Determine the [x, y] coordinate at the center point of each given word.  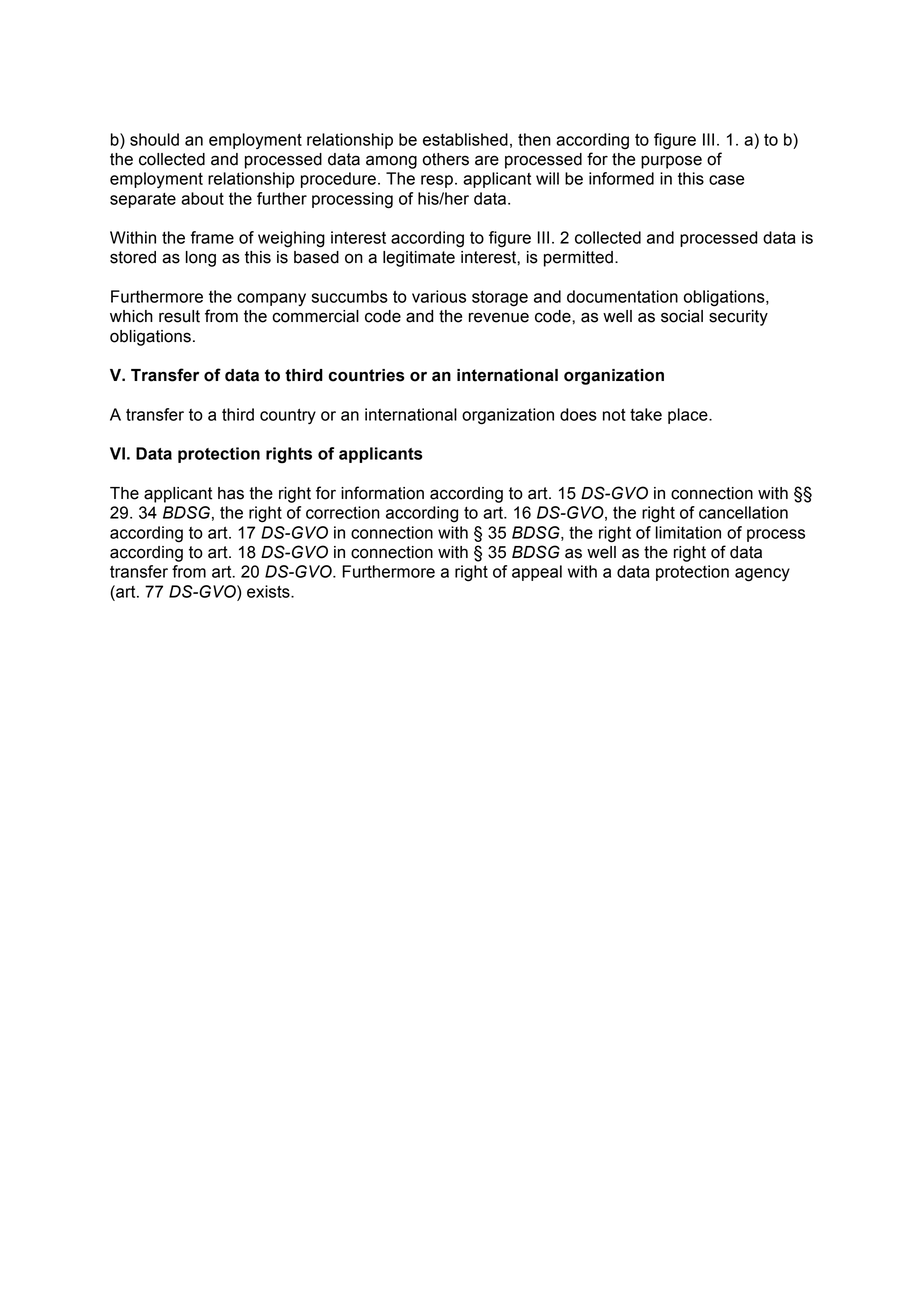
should [154, 139]
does [578, 414]
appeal [537, 573]
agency [762, 575]
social [682, 316]
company [271, 299]
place [689, 416]
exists [269, 591]
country [288, 417]
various [439, 296]
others [446, 159]
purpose [671, 162]
